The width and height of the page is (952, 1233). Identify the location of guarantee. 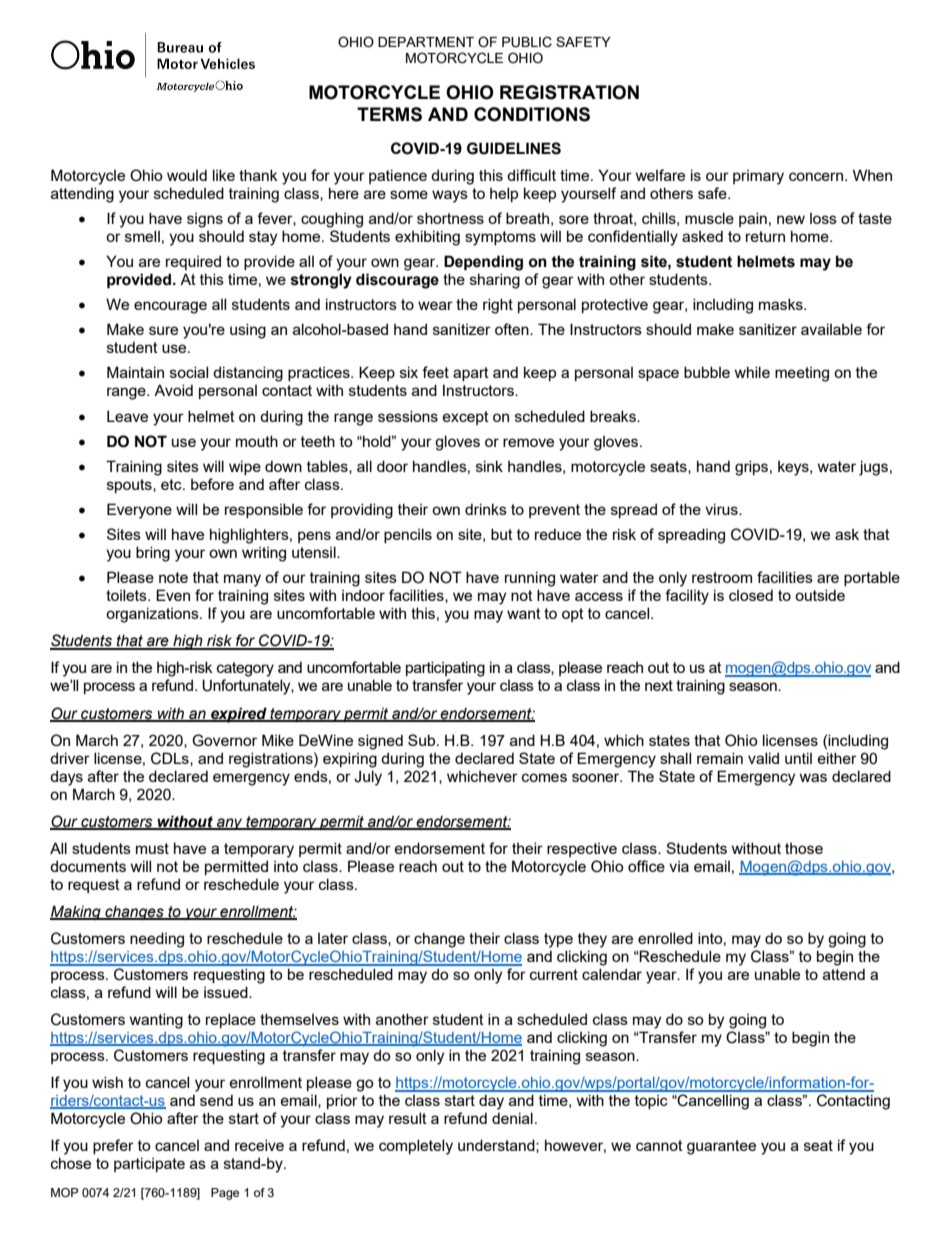
(721, 1147).
